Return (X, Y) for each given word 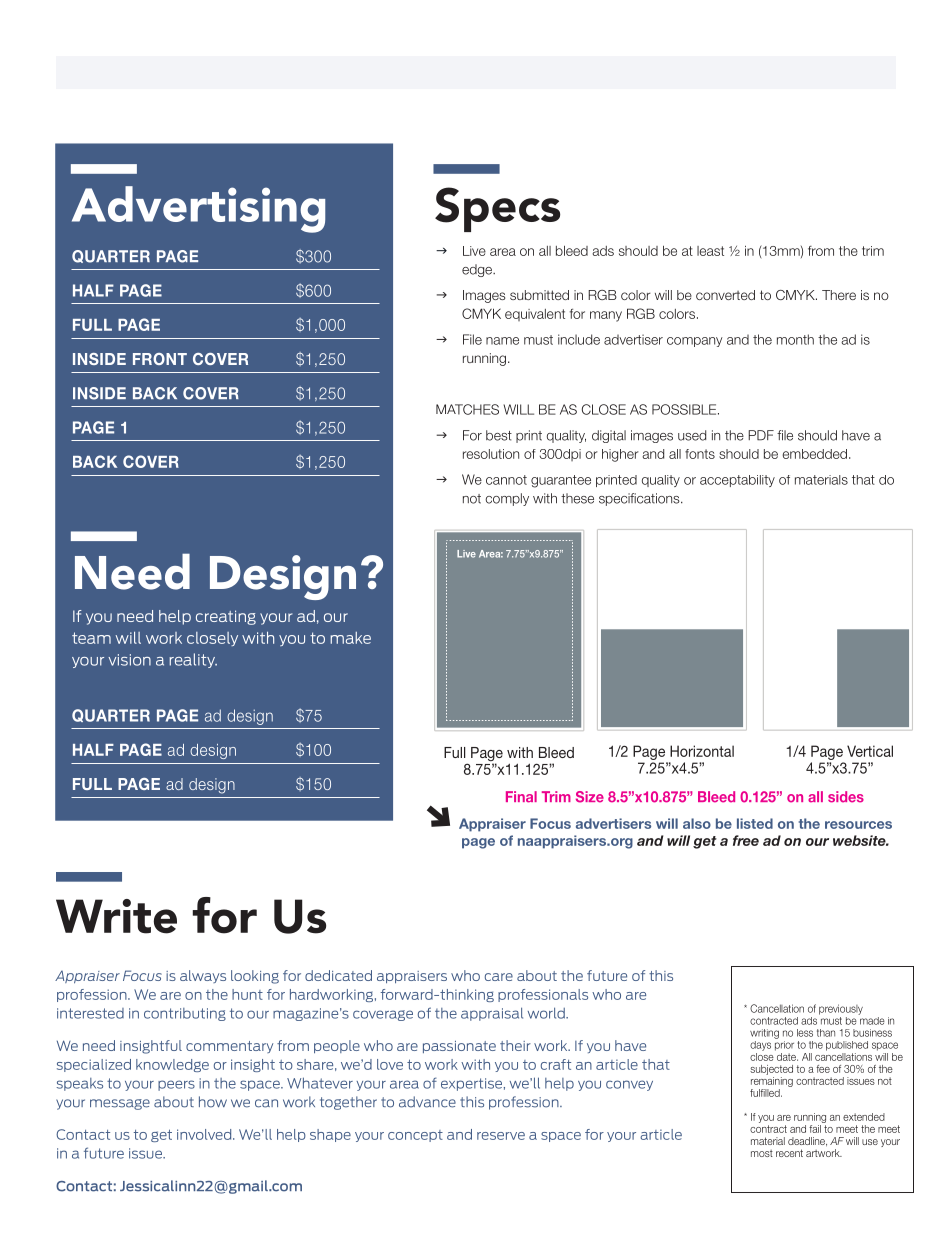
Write (116, 916)
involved (205, 1134)
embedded (814, 454)
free (746, 840)
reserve (501, 1136)
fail (816, 1127)
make (351, 638)
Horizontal (702, 751)
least (710, 251)
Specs (497, 209)
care (499, 977)
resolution (491, 454)
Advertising (198, 209)
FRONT (160, 359)
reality (193, 660)
